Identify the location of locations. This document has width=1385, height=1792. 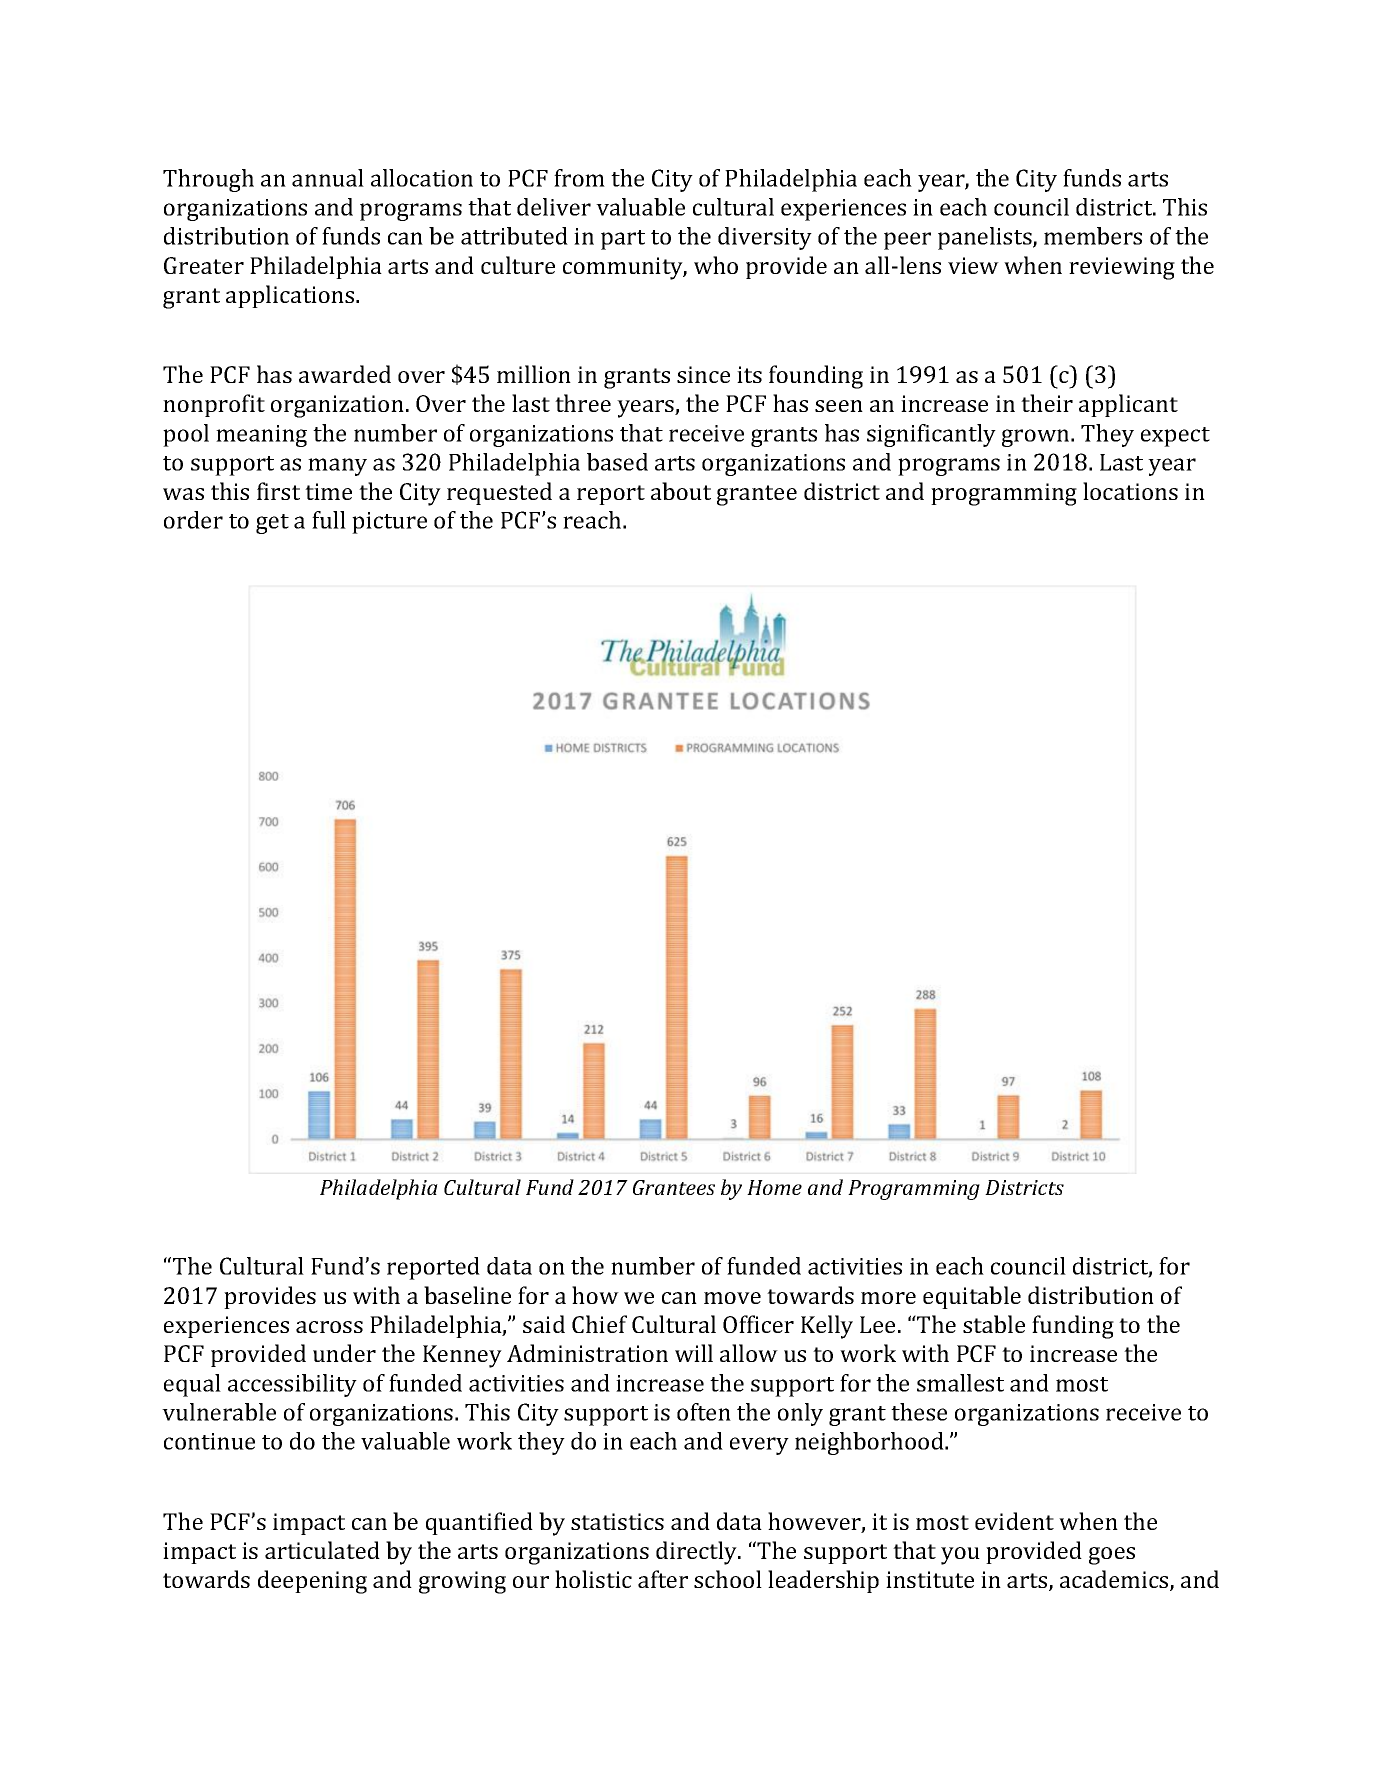
(1130, 491).
